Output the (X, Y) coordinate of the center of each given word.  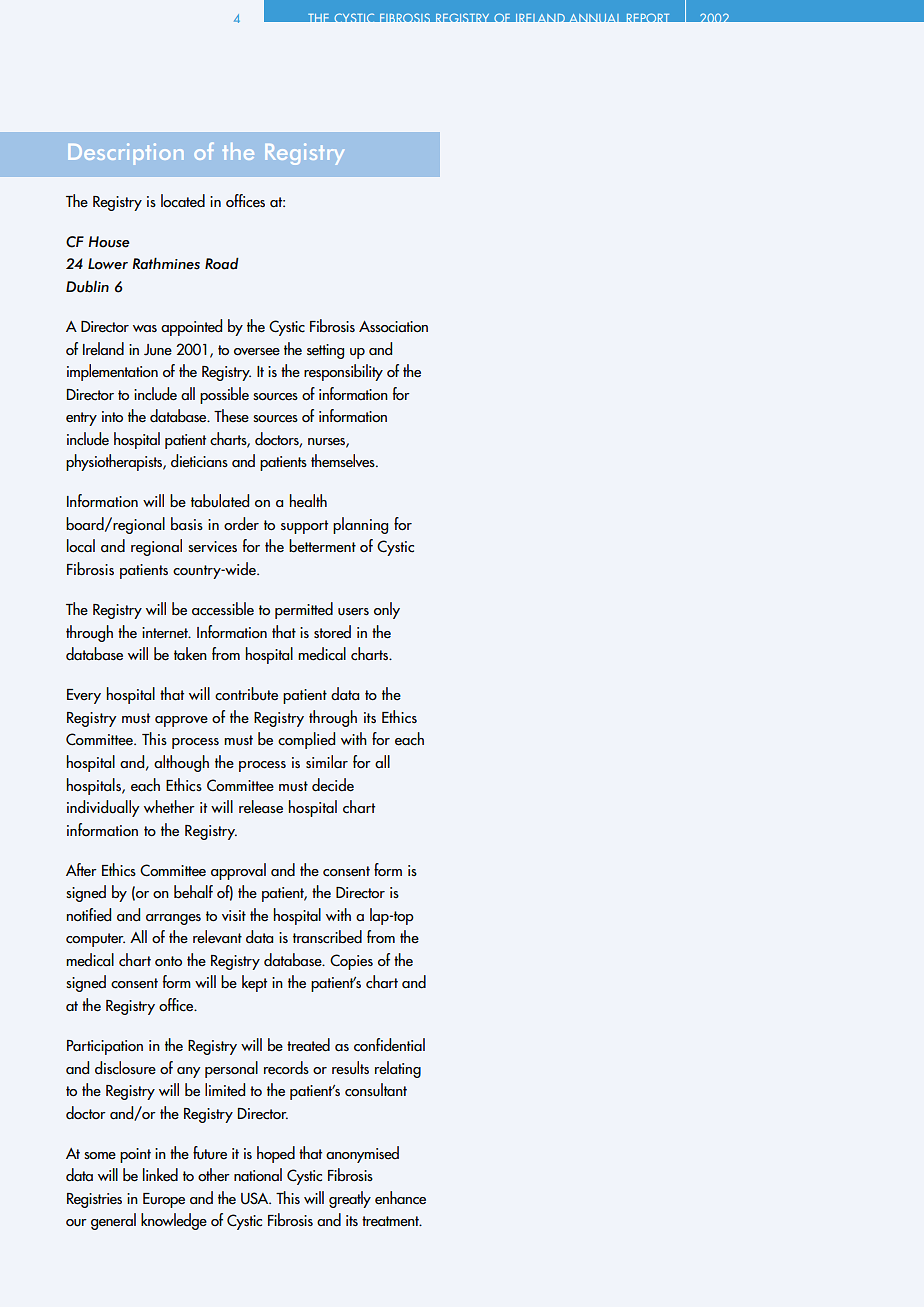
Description (126, 154)
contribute (246, 694)
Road (222, 264)
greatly (350, 1199)
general (113, 1221)
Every (84, 696)
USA (256, 1198)
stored (332, 631)
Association (393, 327)
